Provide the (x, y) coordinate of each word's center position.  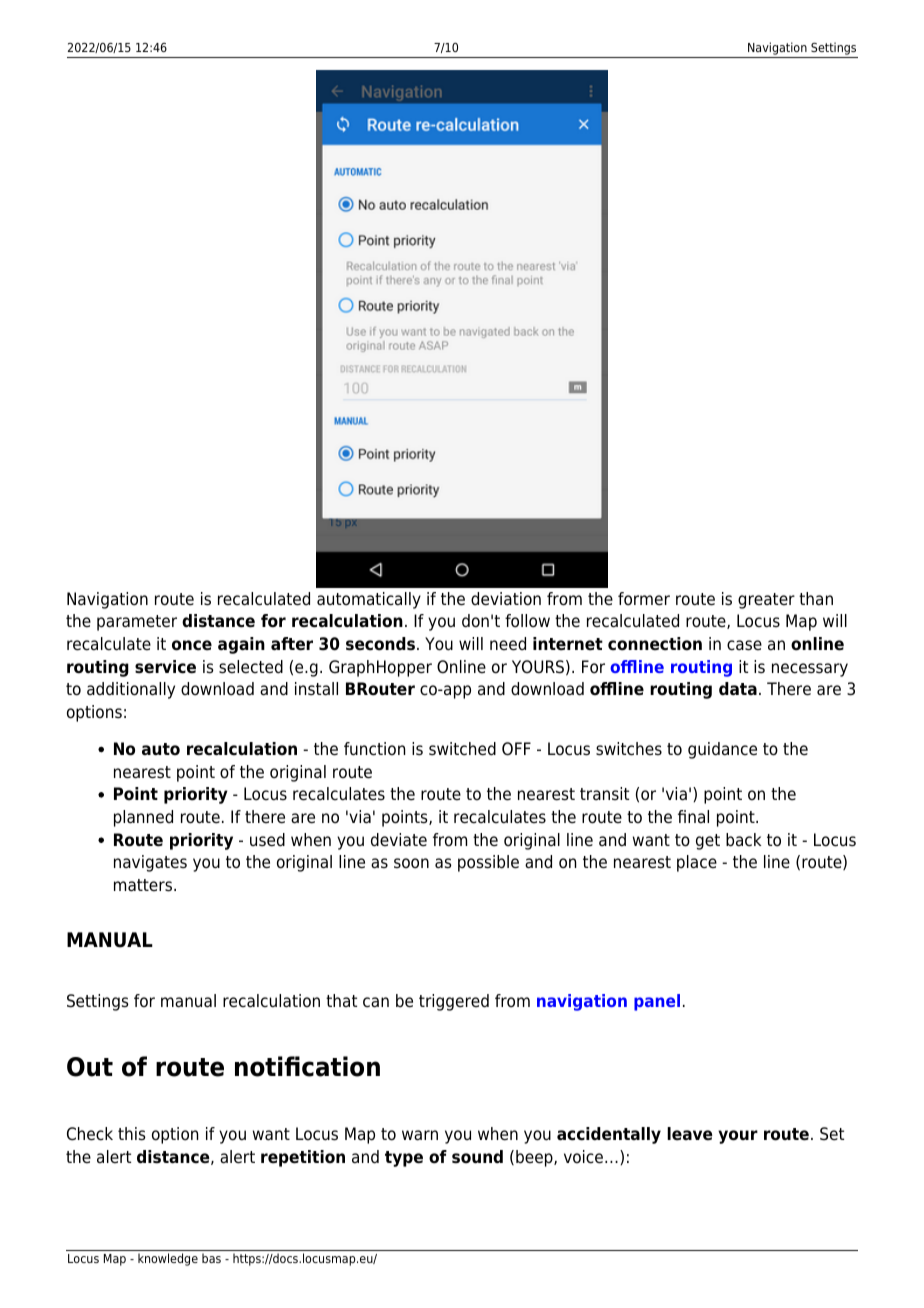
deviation (506, 599)
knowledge (168, 1259)
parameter (137, 623)
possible (488, 863)
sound (477, 1157)
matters (143, 885)
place (697, 863)
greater (766, 601)
